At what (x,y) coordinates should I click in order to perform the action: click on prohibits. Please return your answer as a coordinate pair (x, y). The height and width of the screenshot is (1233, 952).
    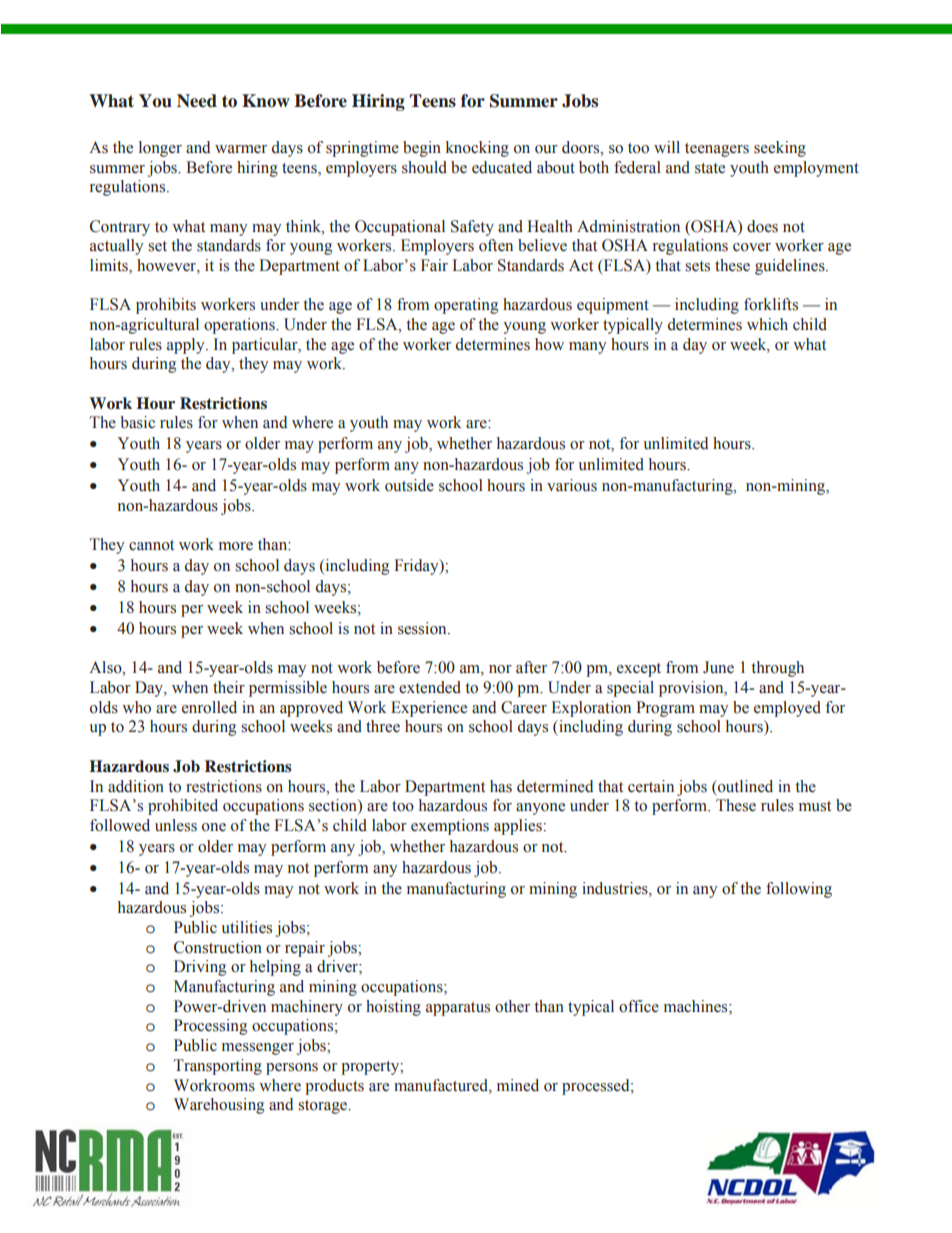
    Looking at the image, I should click on (166, 306).
